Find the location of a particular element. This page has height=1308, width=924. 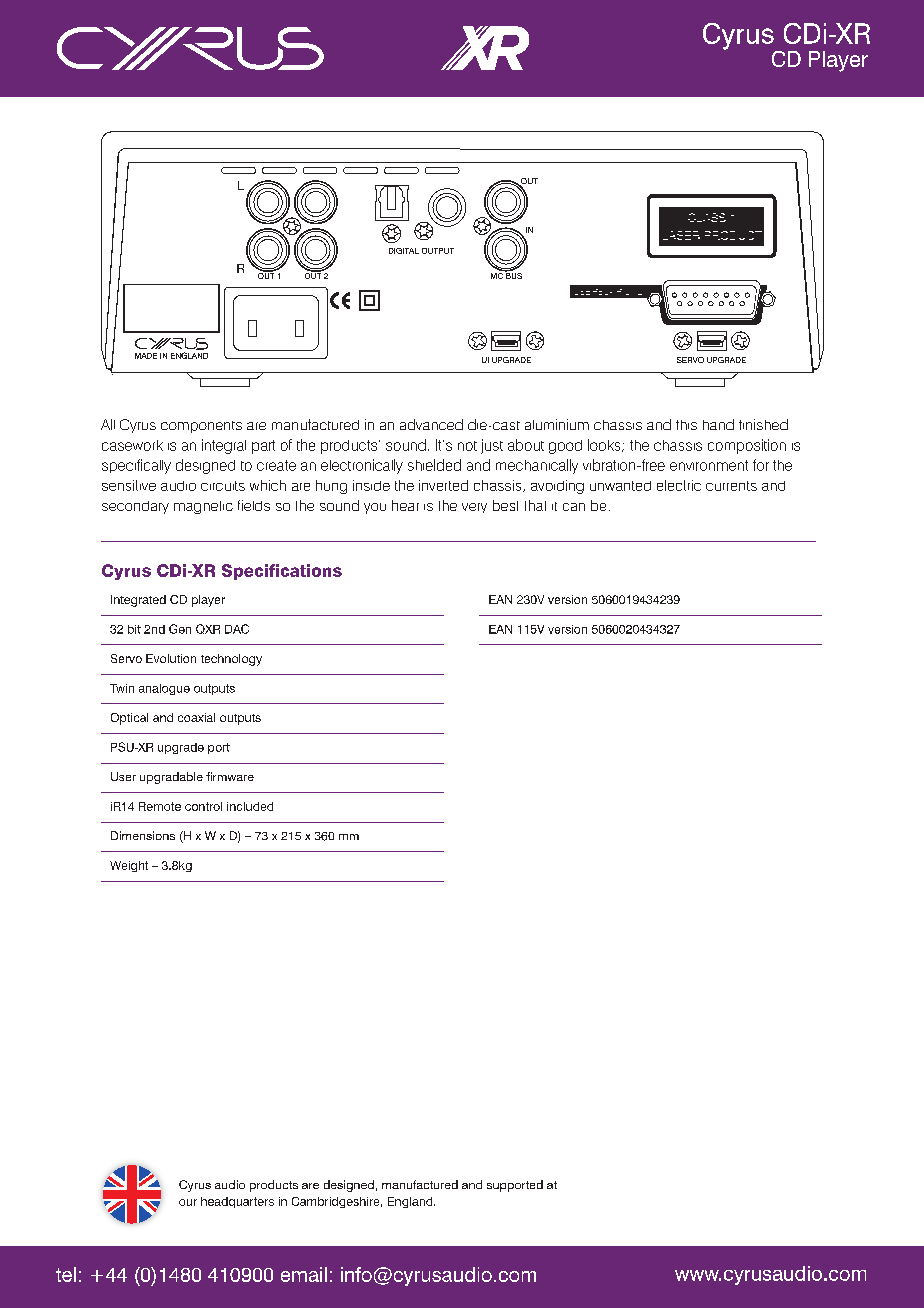

included is located at coordinates (250, 806).
